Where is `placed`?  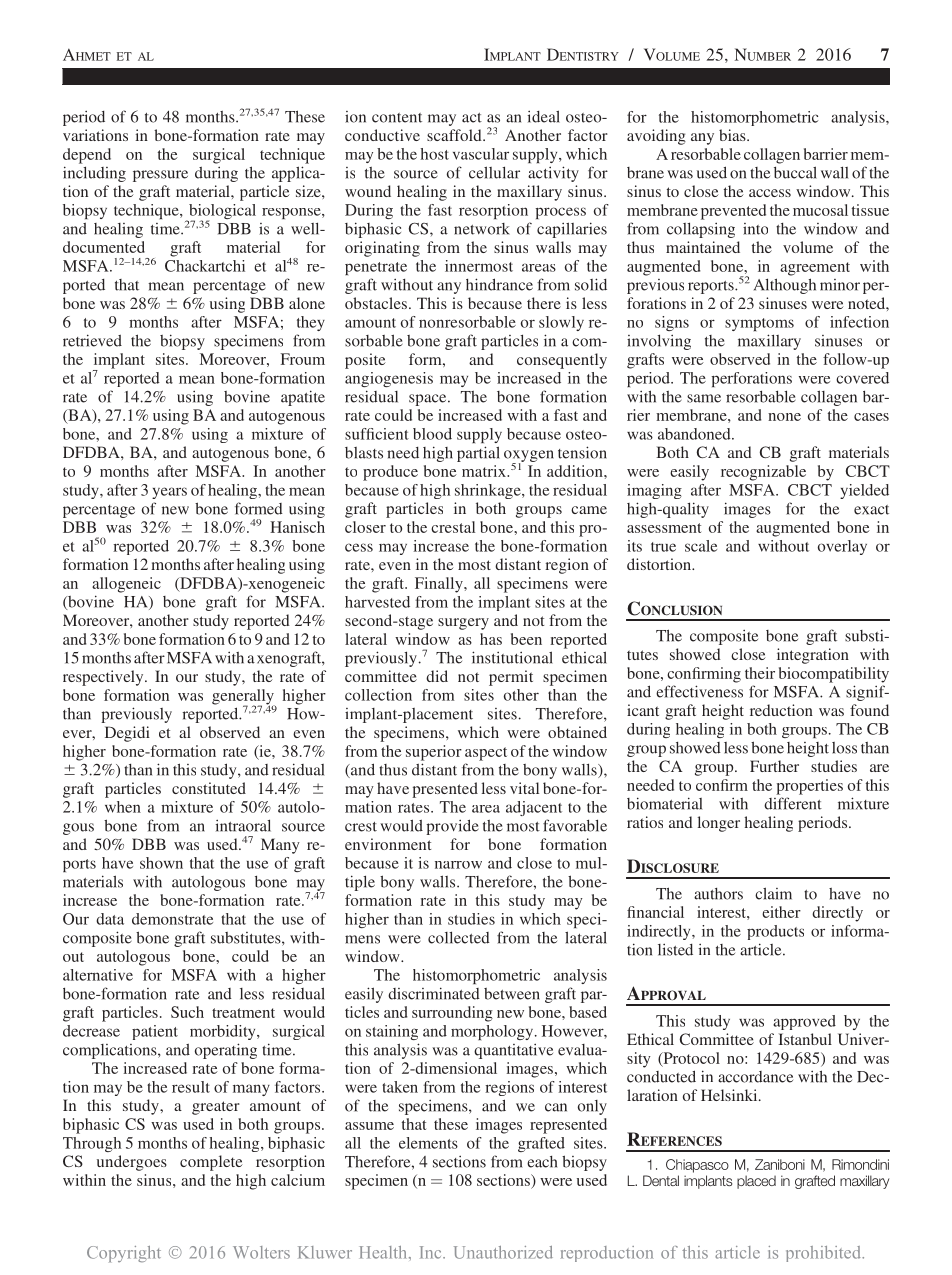 placed is located at coordinates (756, 1182).
